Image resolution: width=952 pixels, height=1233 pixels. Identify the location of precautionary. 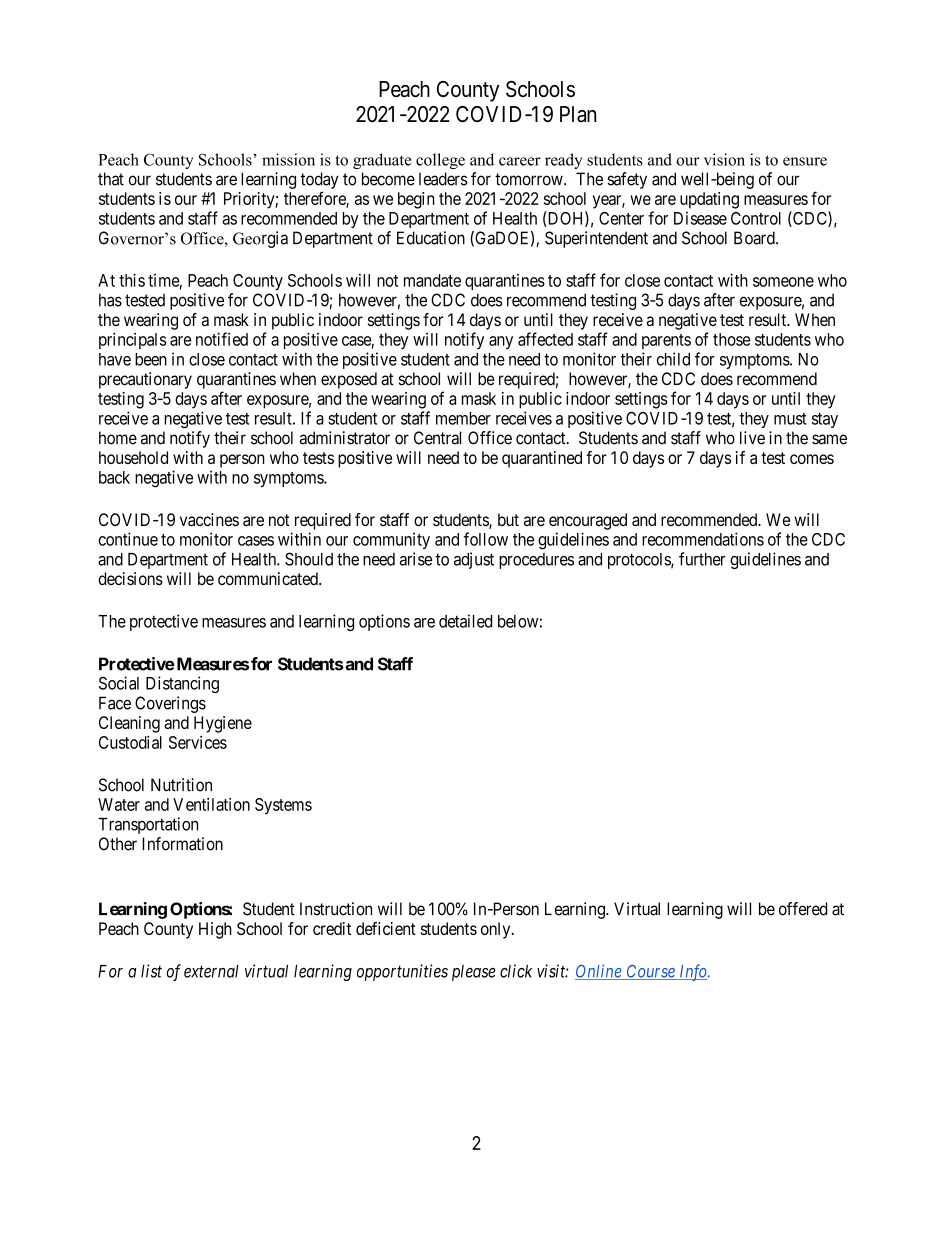
(145, 380).
